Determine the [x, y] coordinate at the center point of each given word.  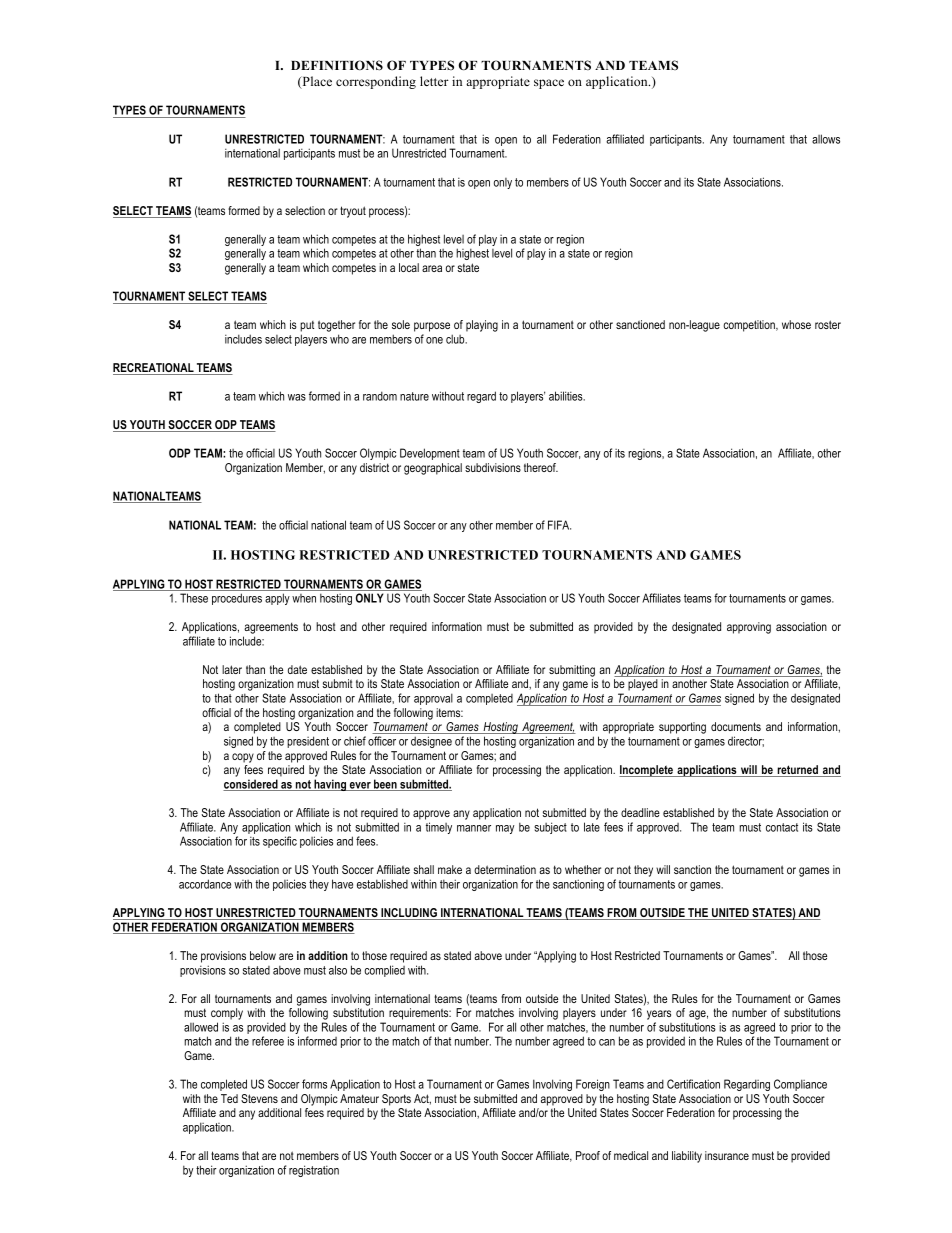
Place [316, 82]
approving [749, 628]
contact [782, 827]
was [297, 397]
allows [826, 139]
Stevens [259, 1098]
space [549, 84]
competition [750, 326]
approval [433, 699]
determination [505, 869]
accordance [205, 884]
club [456, 339]
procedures [237, 599]
